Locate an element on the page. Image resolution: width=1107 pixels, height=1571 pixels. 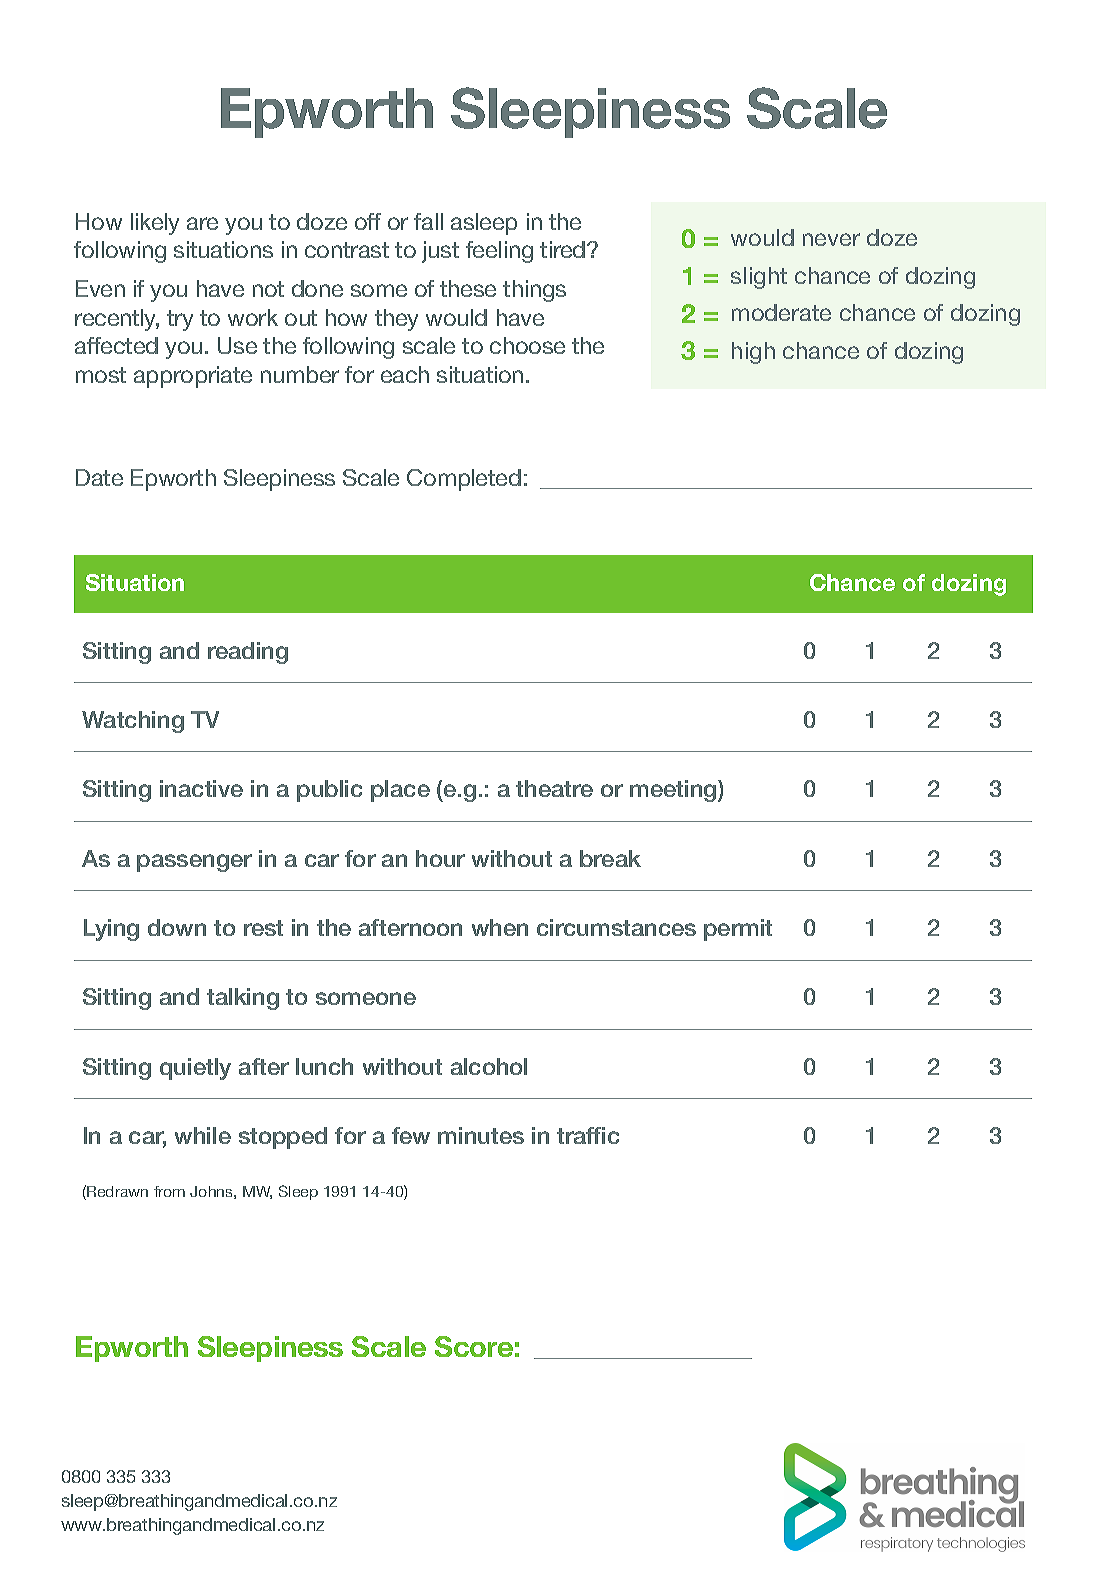
permit is located at coordinates (738, 930).
